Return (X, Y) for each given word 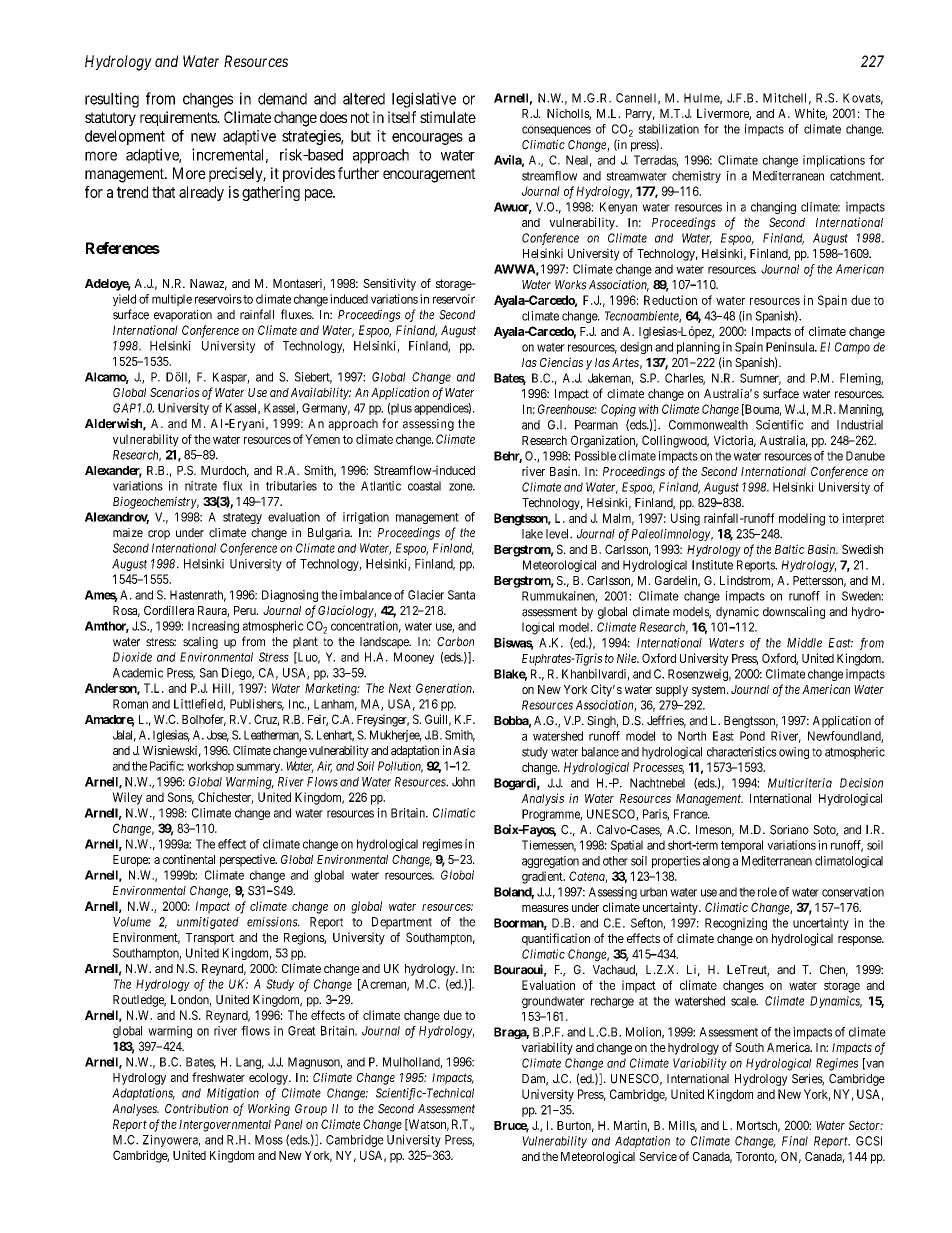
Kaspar (231, 378)
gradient (543, 877)
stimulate (448, 117)
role (767, 892)
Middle (804, 643)
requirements (179, 118)
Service (658, 1156)
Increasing (213, 627)
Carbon (455, 642)
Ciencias (561, 362)
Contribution (196, 1109)
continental (189, 859)
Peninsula (791, 347)
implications (834, 161)
